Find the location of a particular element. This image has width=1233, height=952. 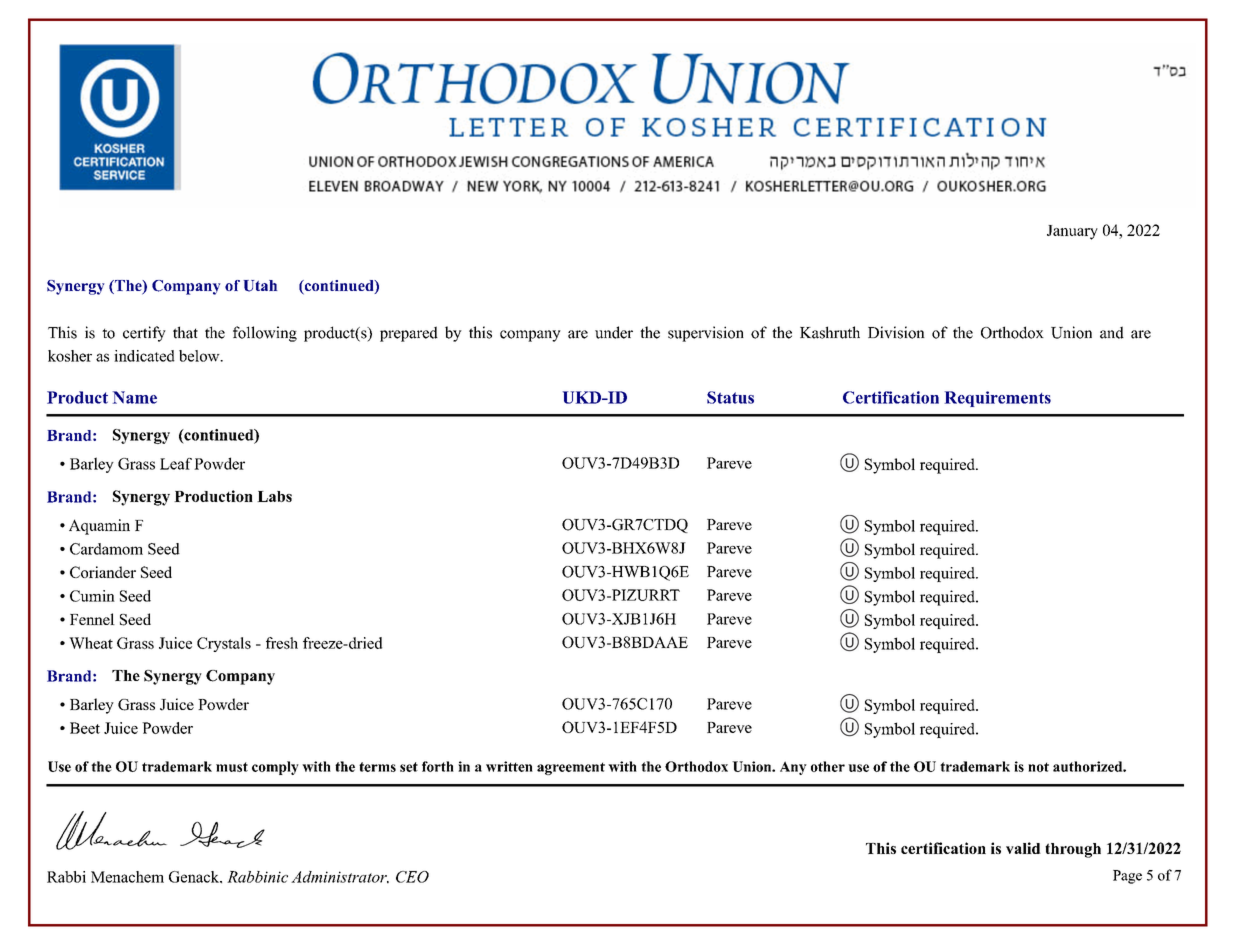

January is located at coordinates (1072, 232).
